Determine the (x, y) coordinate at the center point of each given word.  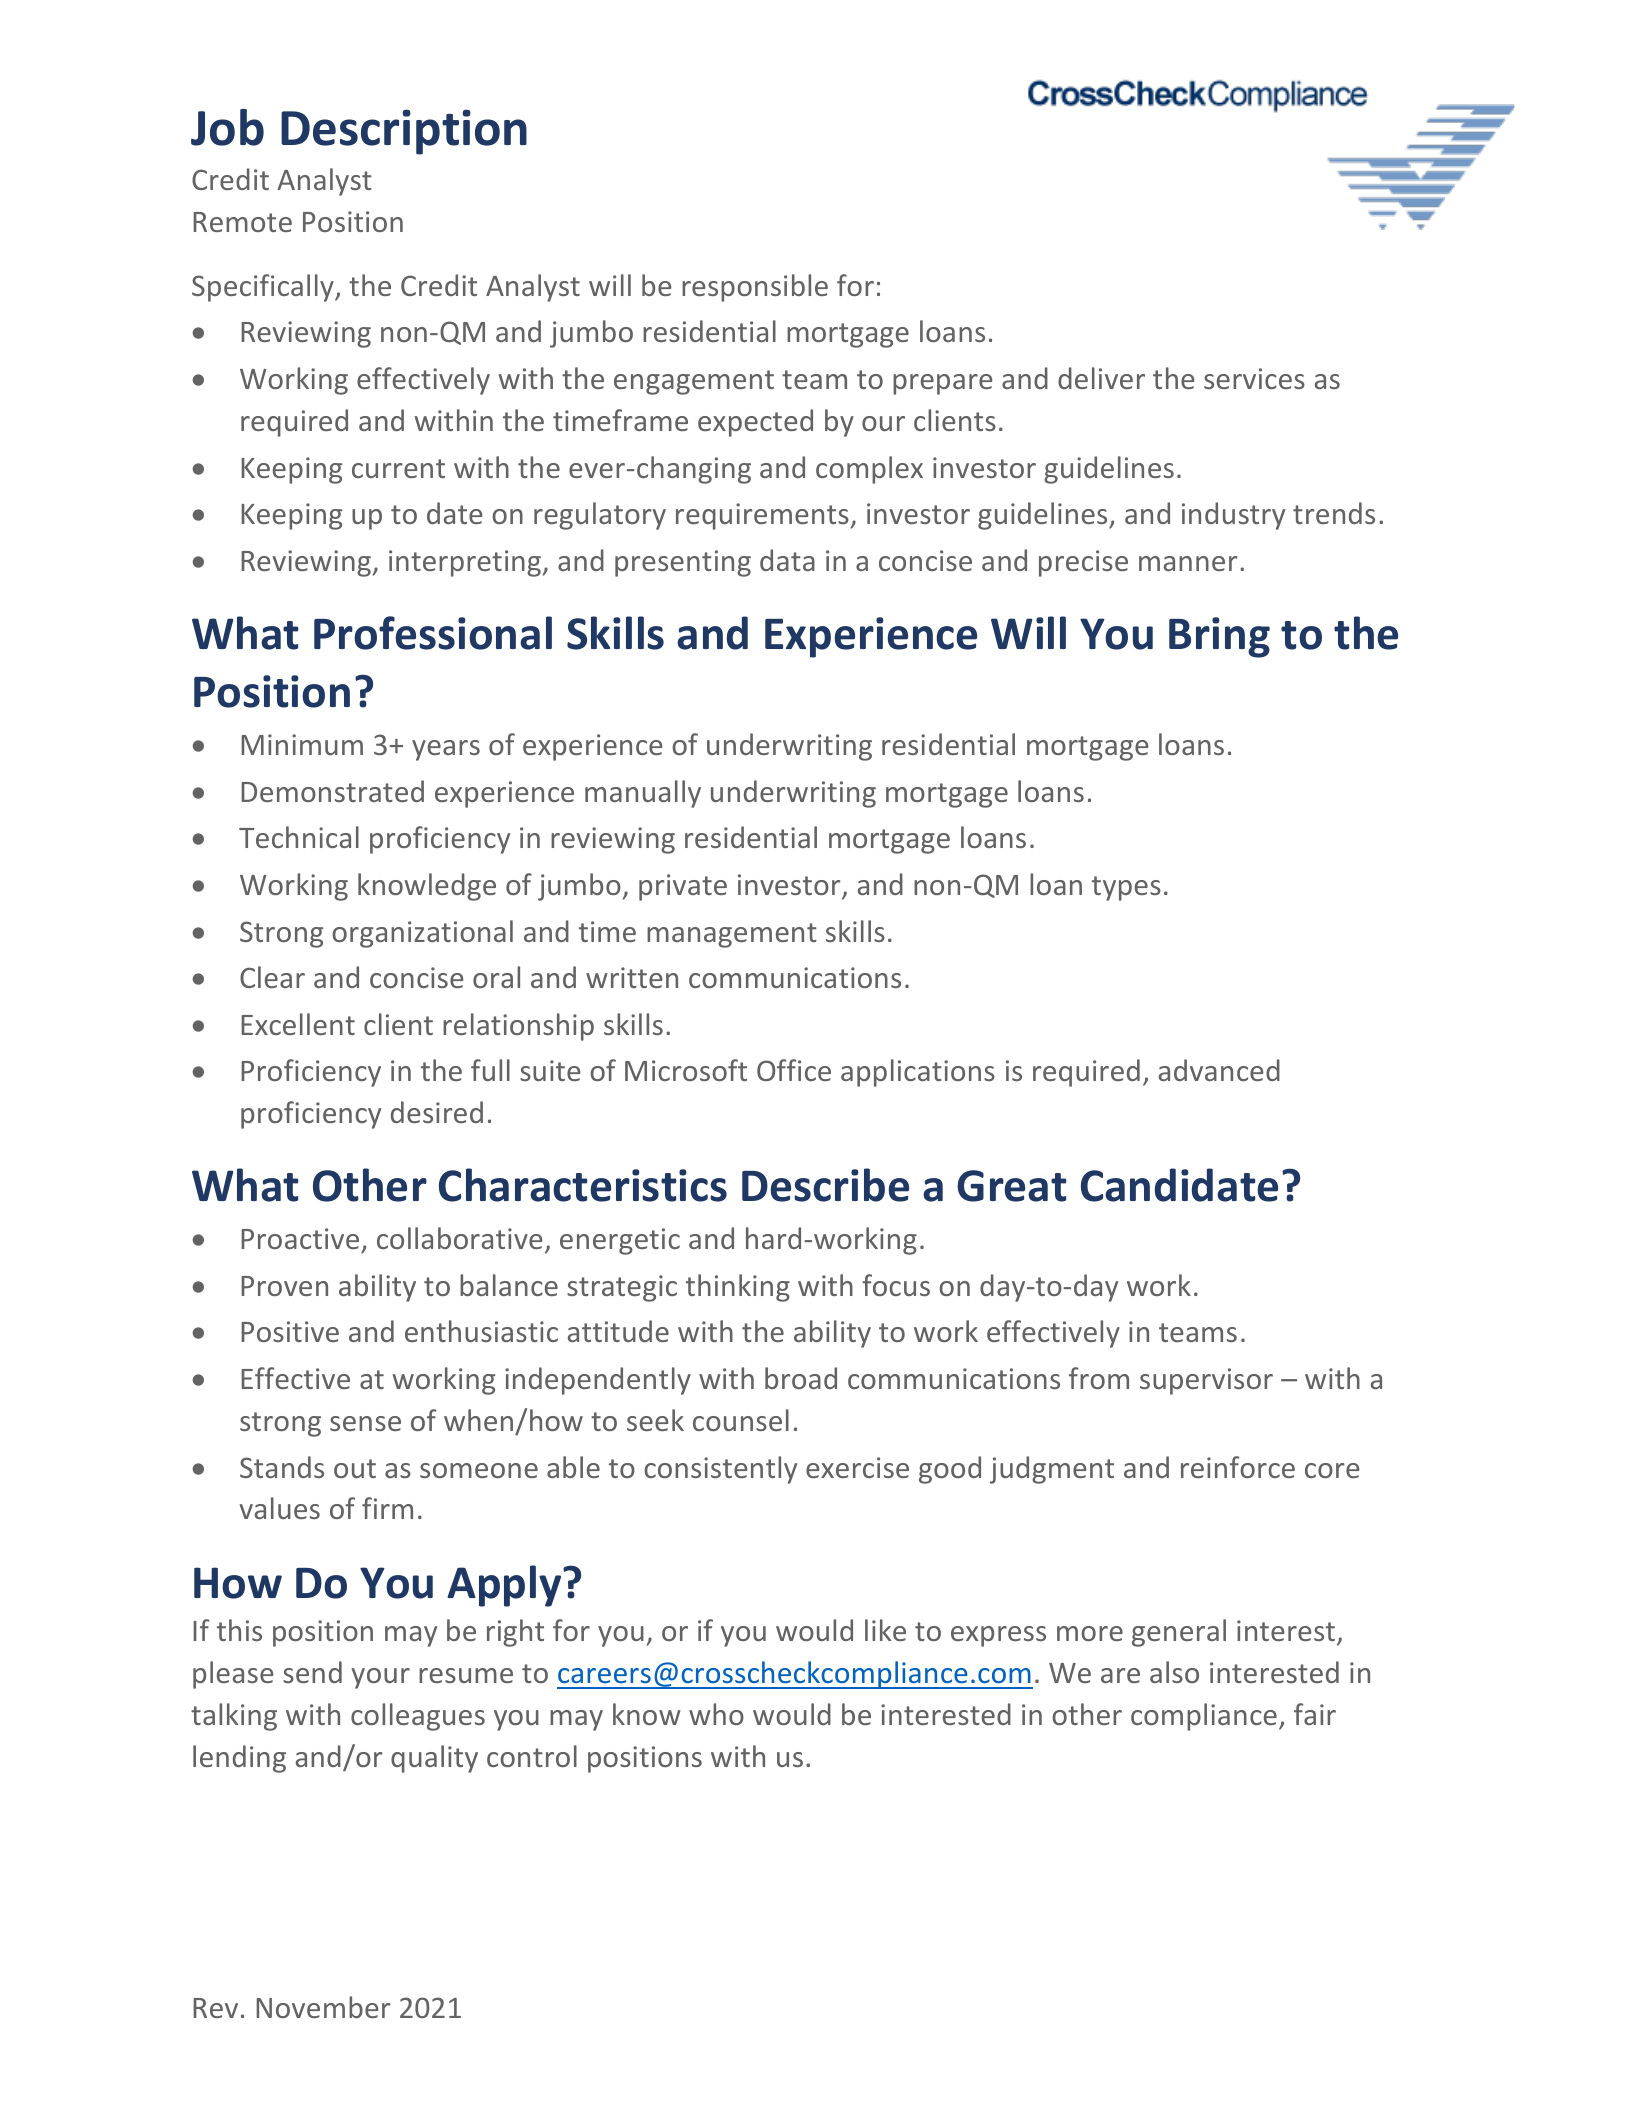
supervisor (1206, 1381)
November (323, 2007)
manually (643, 794)
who (716, 1714)
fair (1315, 1714)
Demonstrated (332, 791)
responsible (755, 288)
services (1254, 378)
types (1126, 888)
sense (365, 1423)
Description (404, 132)
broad (801, 1378)
